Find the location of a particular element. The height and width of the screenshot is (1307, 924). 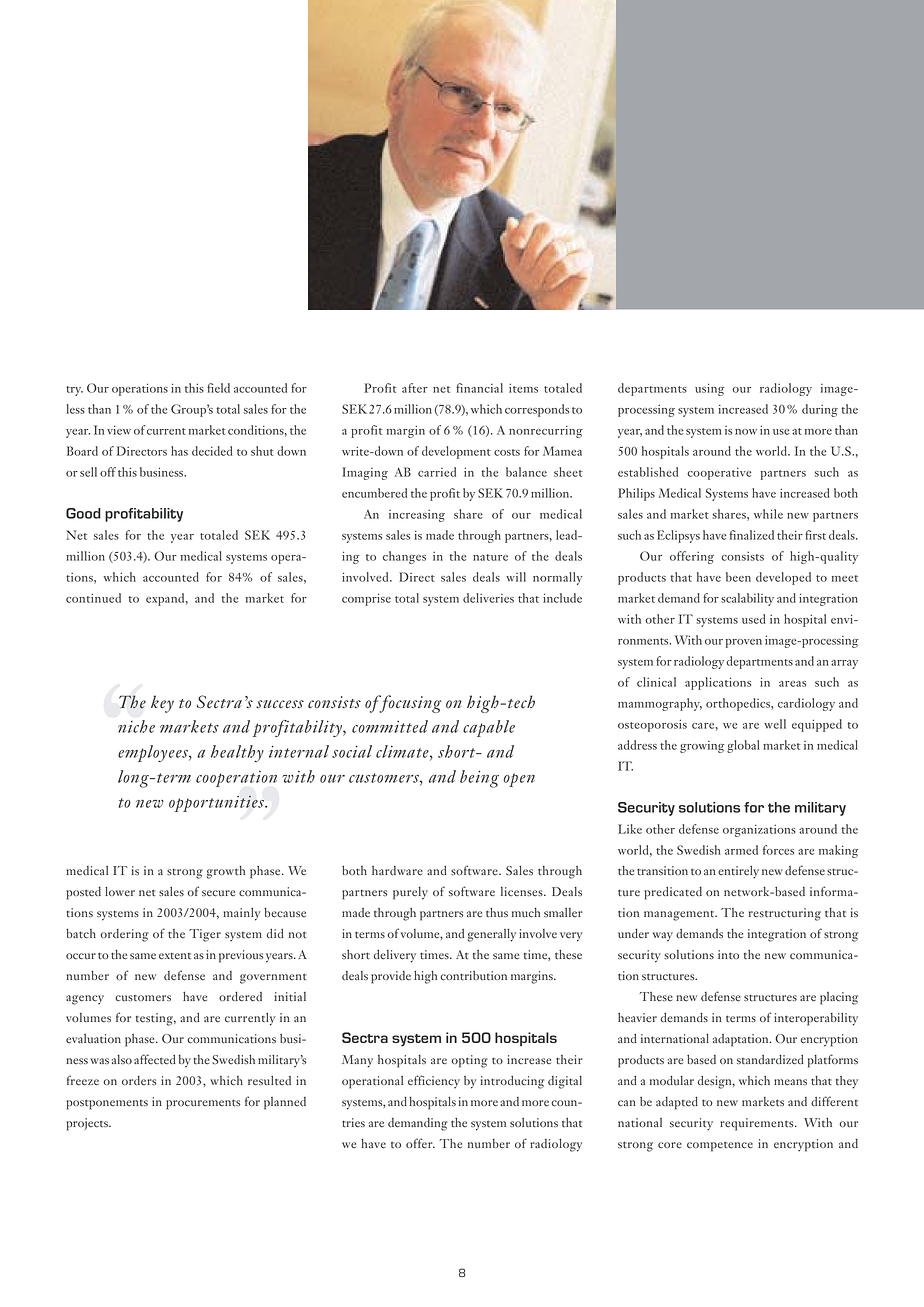

efficiency is located at coordinates (434, 1081).
